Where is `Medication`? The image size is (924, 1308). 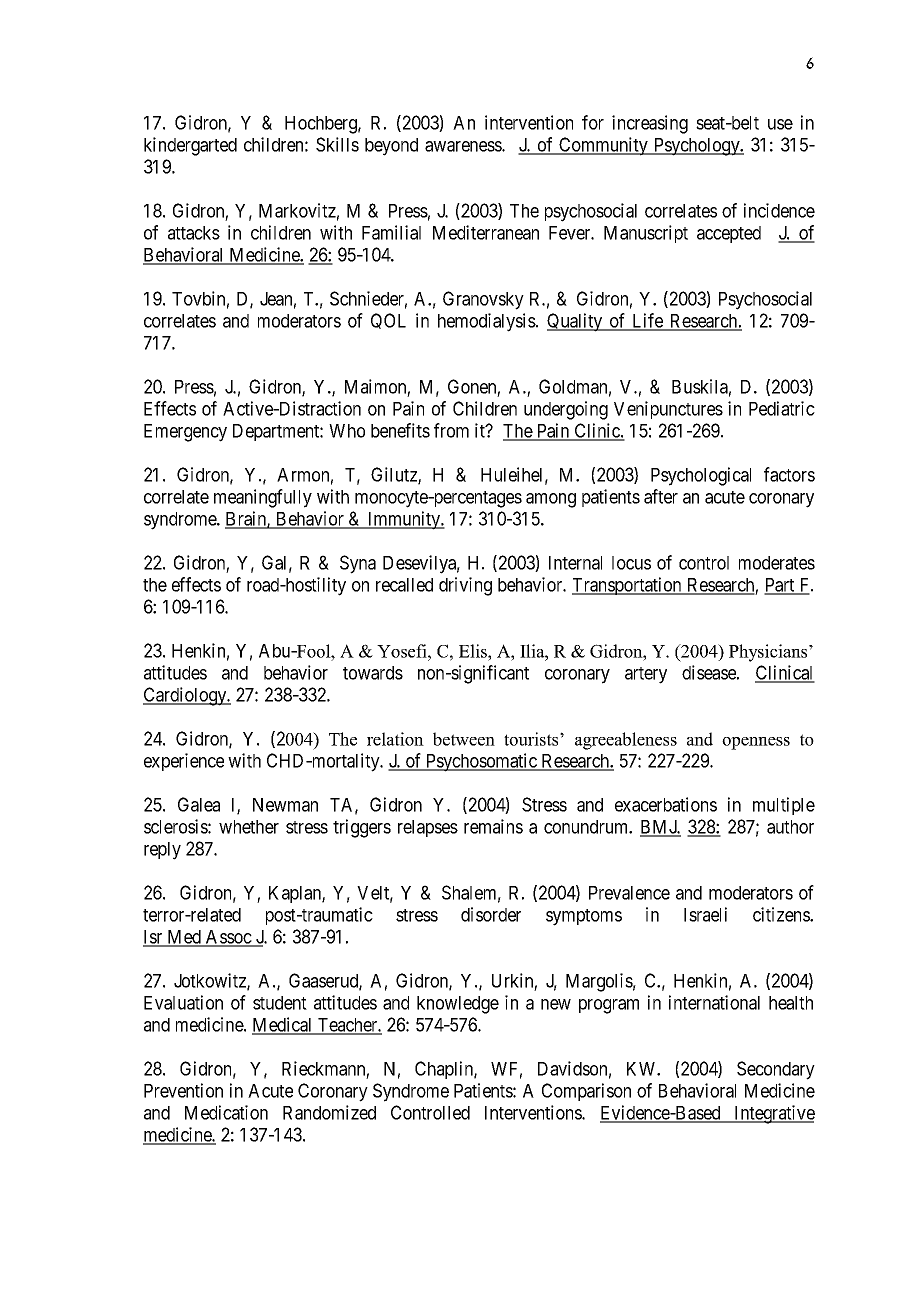
Medication is located at coordinates (226, 1112).
